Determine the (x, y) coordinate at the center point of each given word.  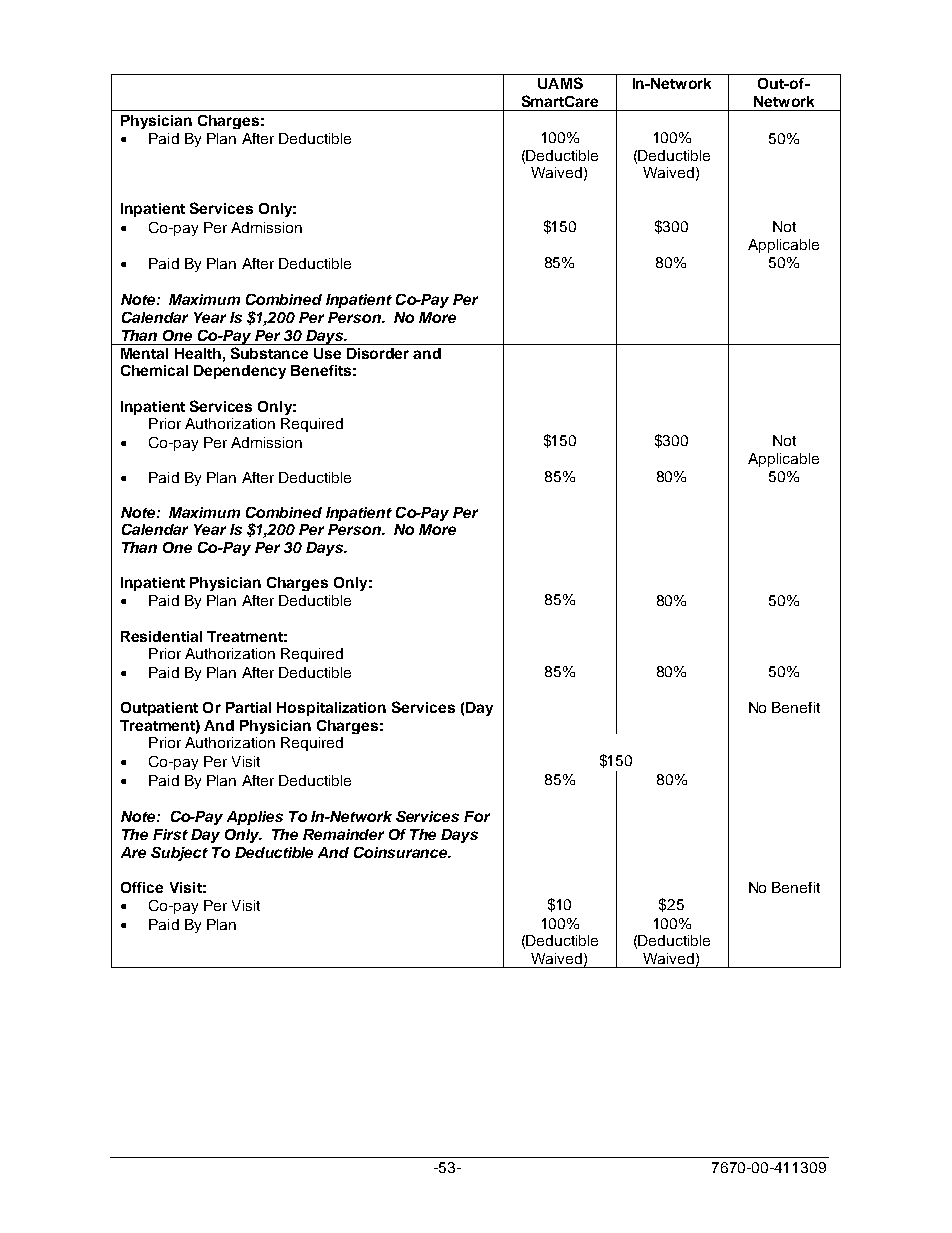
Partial (248, 707)
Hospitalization (331, 709)
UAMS (560, 83)
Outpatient (159, 709)
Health (198, 353)
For (477, 816)
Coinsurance (402, 852)
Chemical (154, 370)
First (170, 834)
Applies (255, 818)
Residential (161, 636)
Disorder (378, 353)
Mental (144, 353)
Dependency (240, 372)
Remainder (343, 834)
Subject (179, 854)
